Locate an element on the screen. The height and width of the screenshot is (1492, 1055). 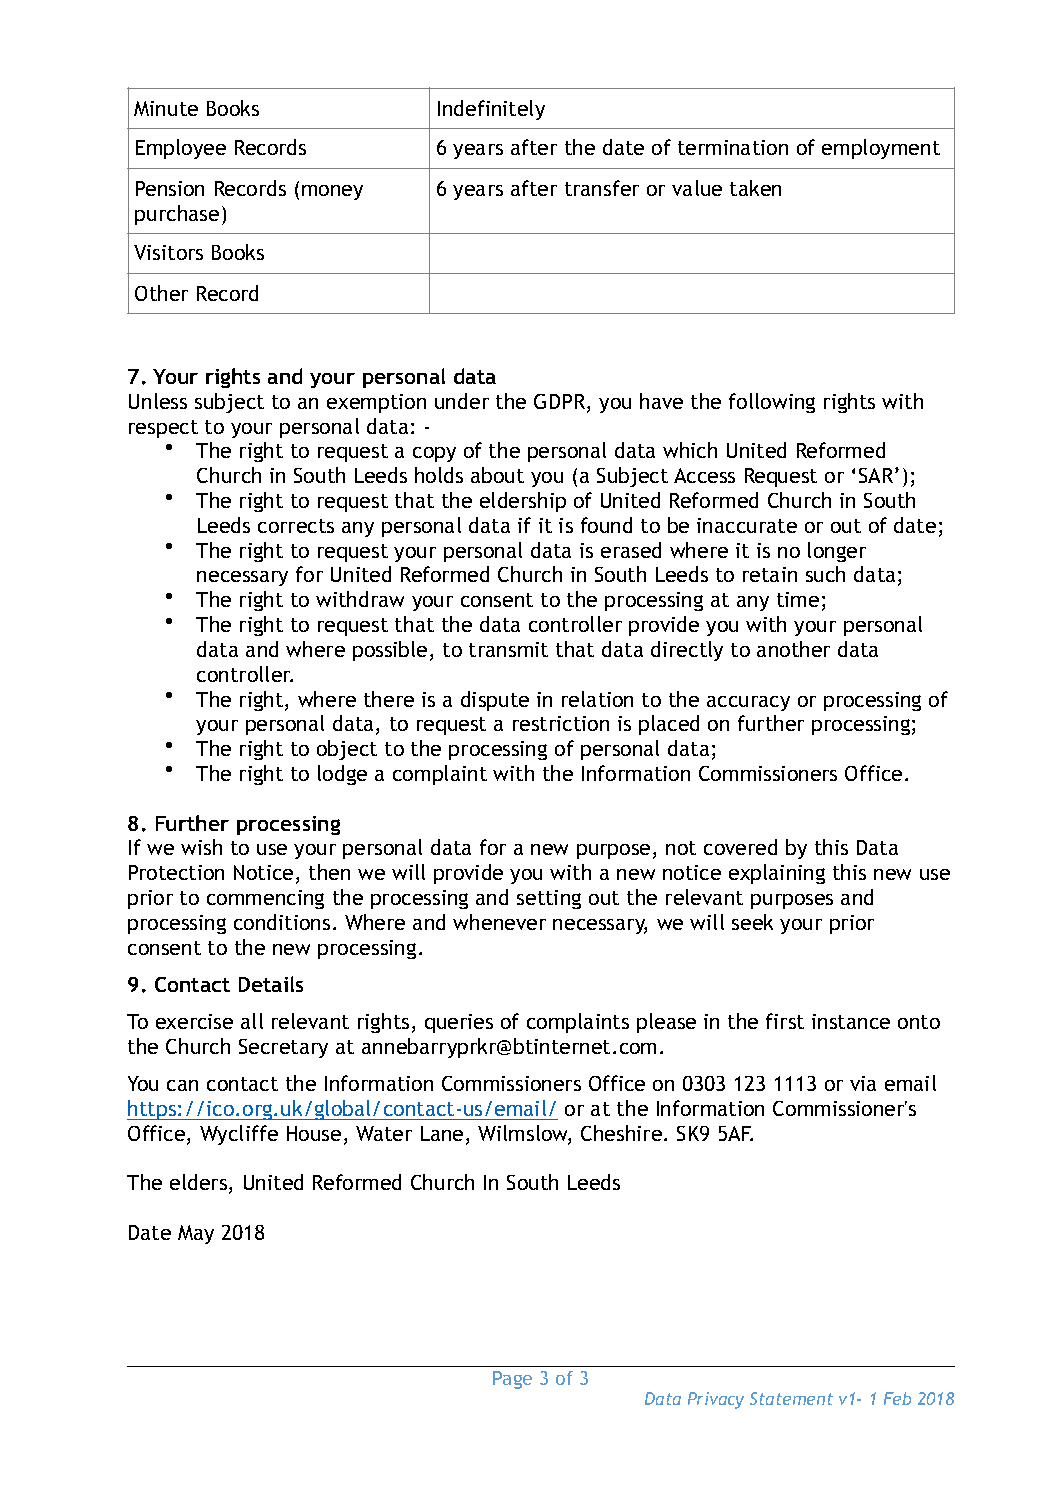
restriction is located at coordinates (561, 723).
